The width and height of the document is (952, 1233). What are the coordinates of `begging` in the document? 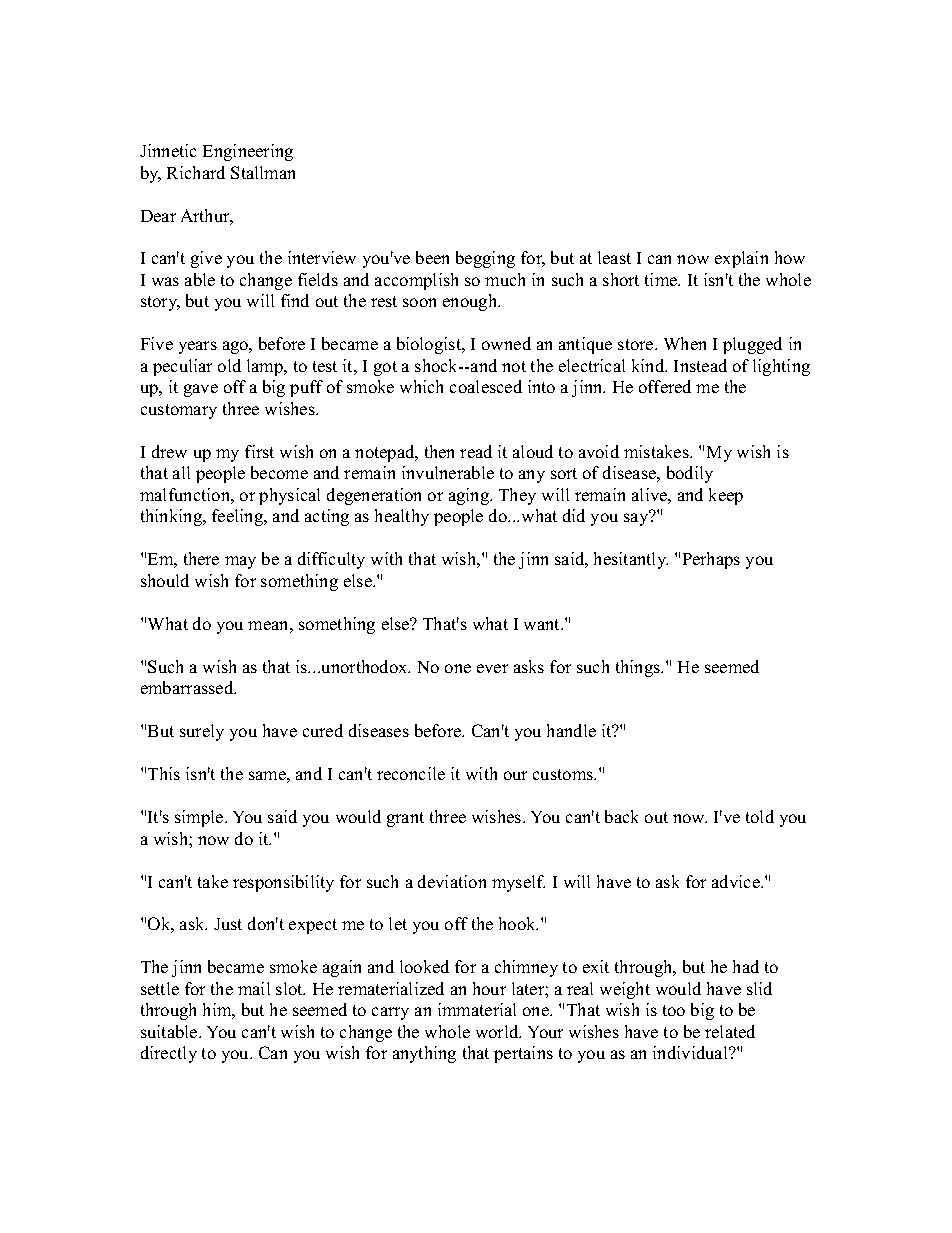 It's located at (485, 259).
